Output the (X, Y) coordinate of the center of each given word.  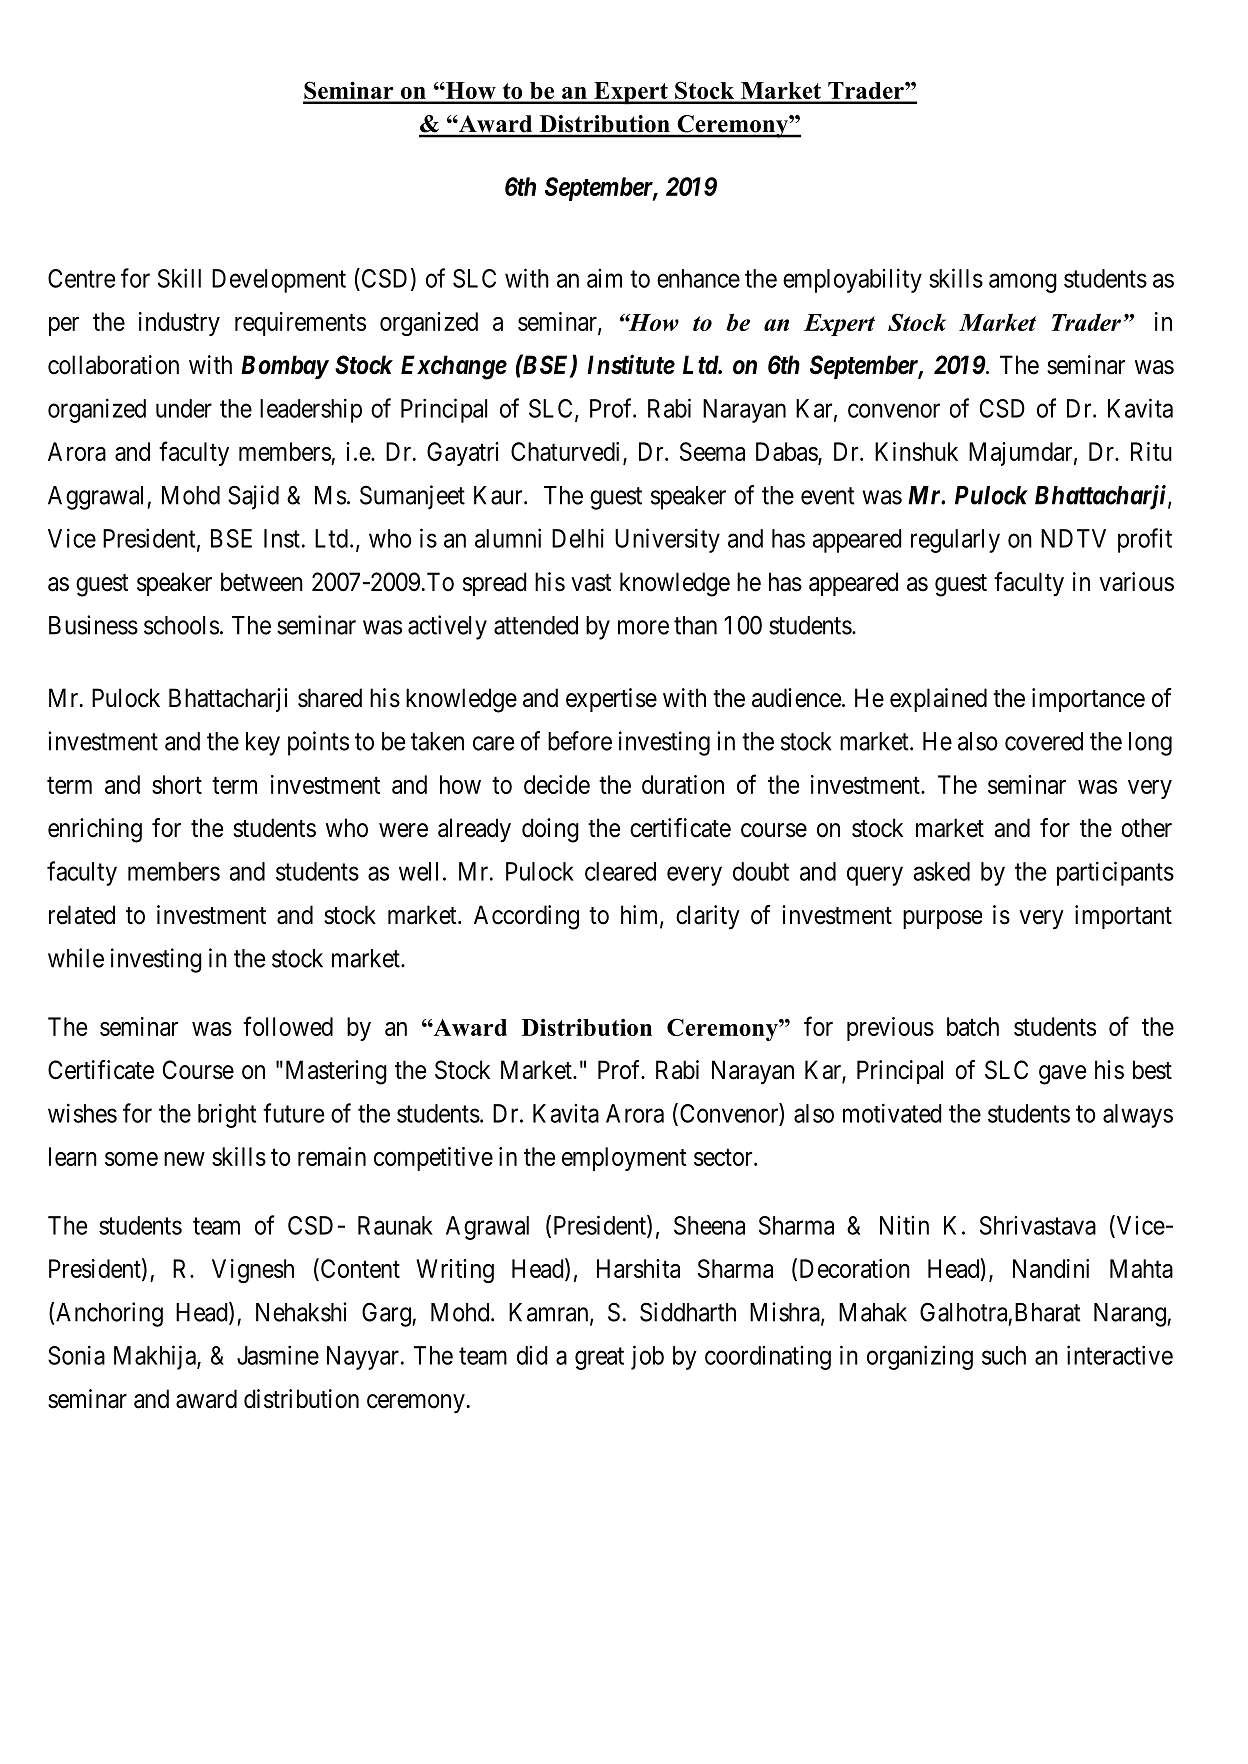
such (1004, 1355)
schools (181, 625)
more (643, 627)
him (641, 915)
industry (179, 324)
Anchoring (109, 1314)
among (1023, 283)
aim (604, 278)
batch (973, 1026)
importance (1088, 700)
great (599, 1358)
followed (288, 1026)
